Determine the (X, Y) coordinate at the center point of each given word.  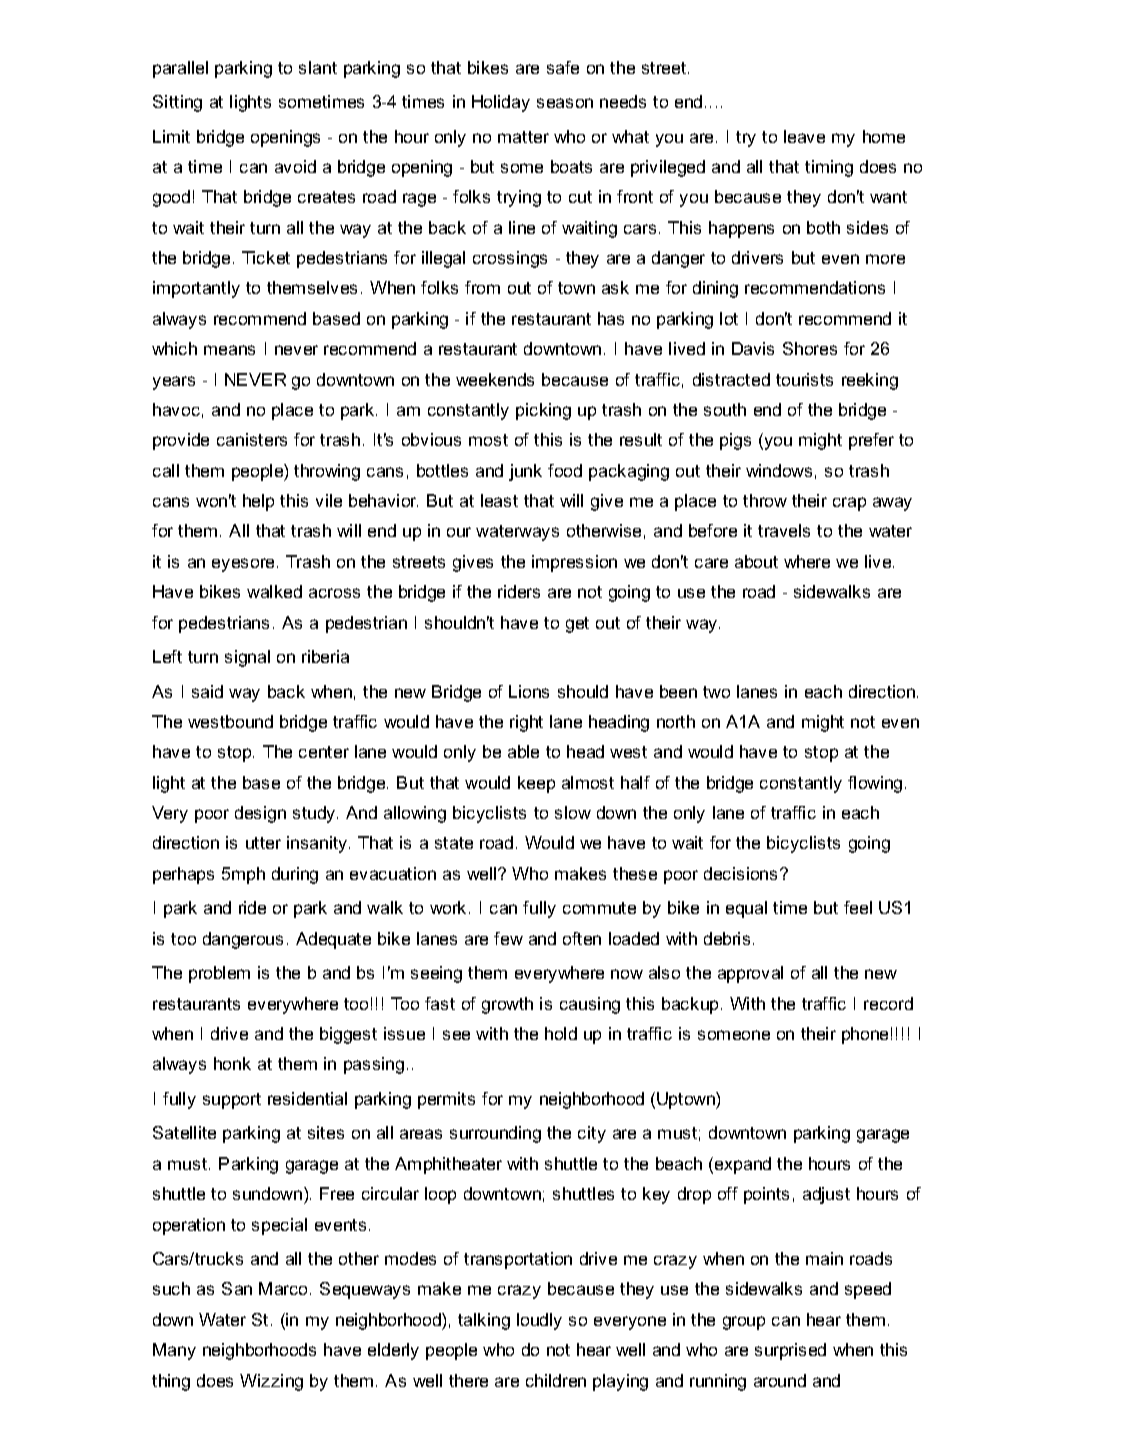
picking (543, 411)
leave (804, 136)
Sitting (177, 103)
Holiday (501, 103)
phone (865, 1035)
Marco (285, 1288)
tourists (804, 379)
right (526, 723)
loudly (539, 1321)
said (207, 691)
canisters (252, 439)
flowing (875, 784)
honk (232, 1063)
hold (561, 1033)
